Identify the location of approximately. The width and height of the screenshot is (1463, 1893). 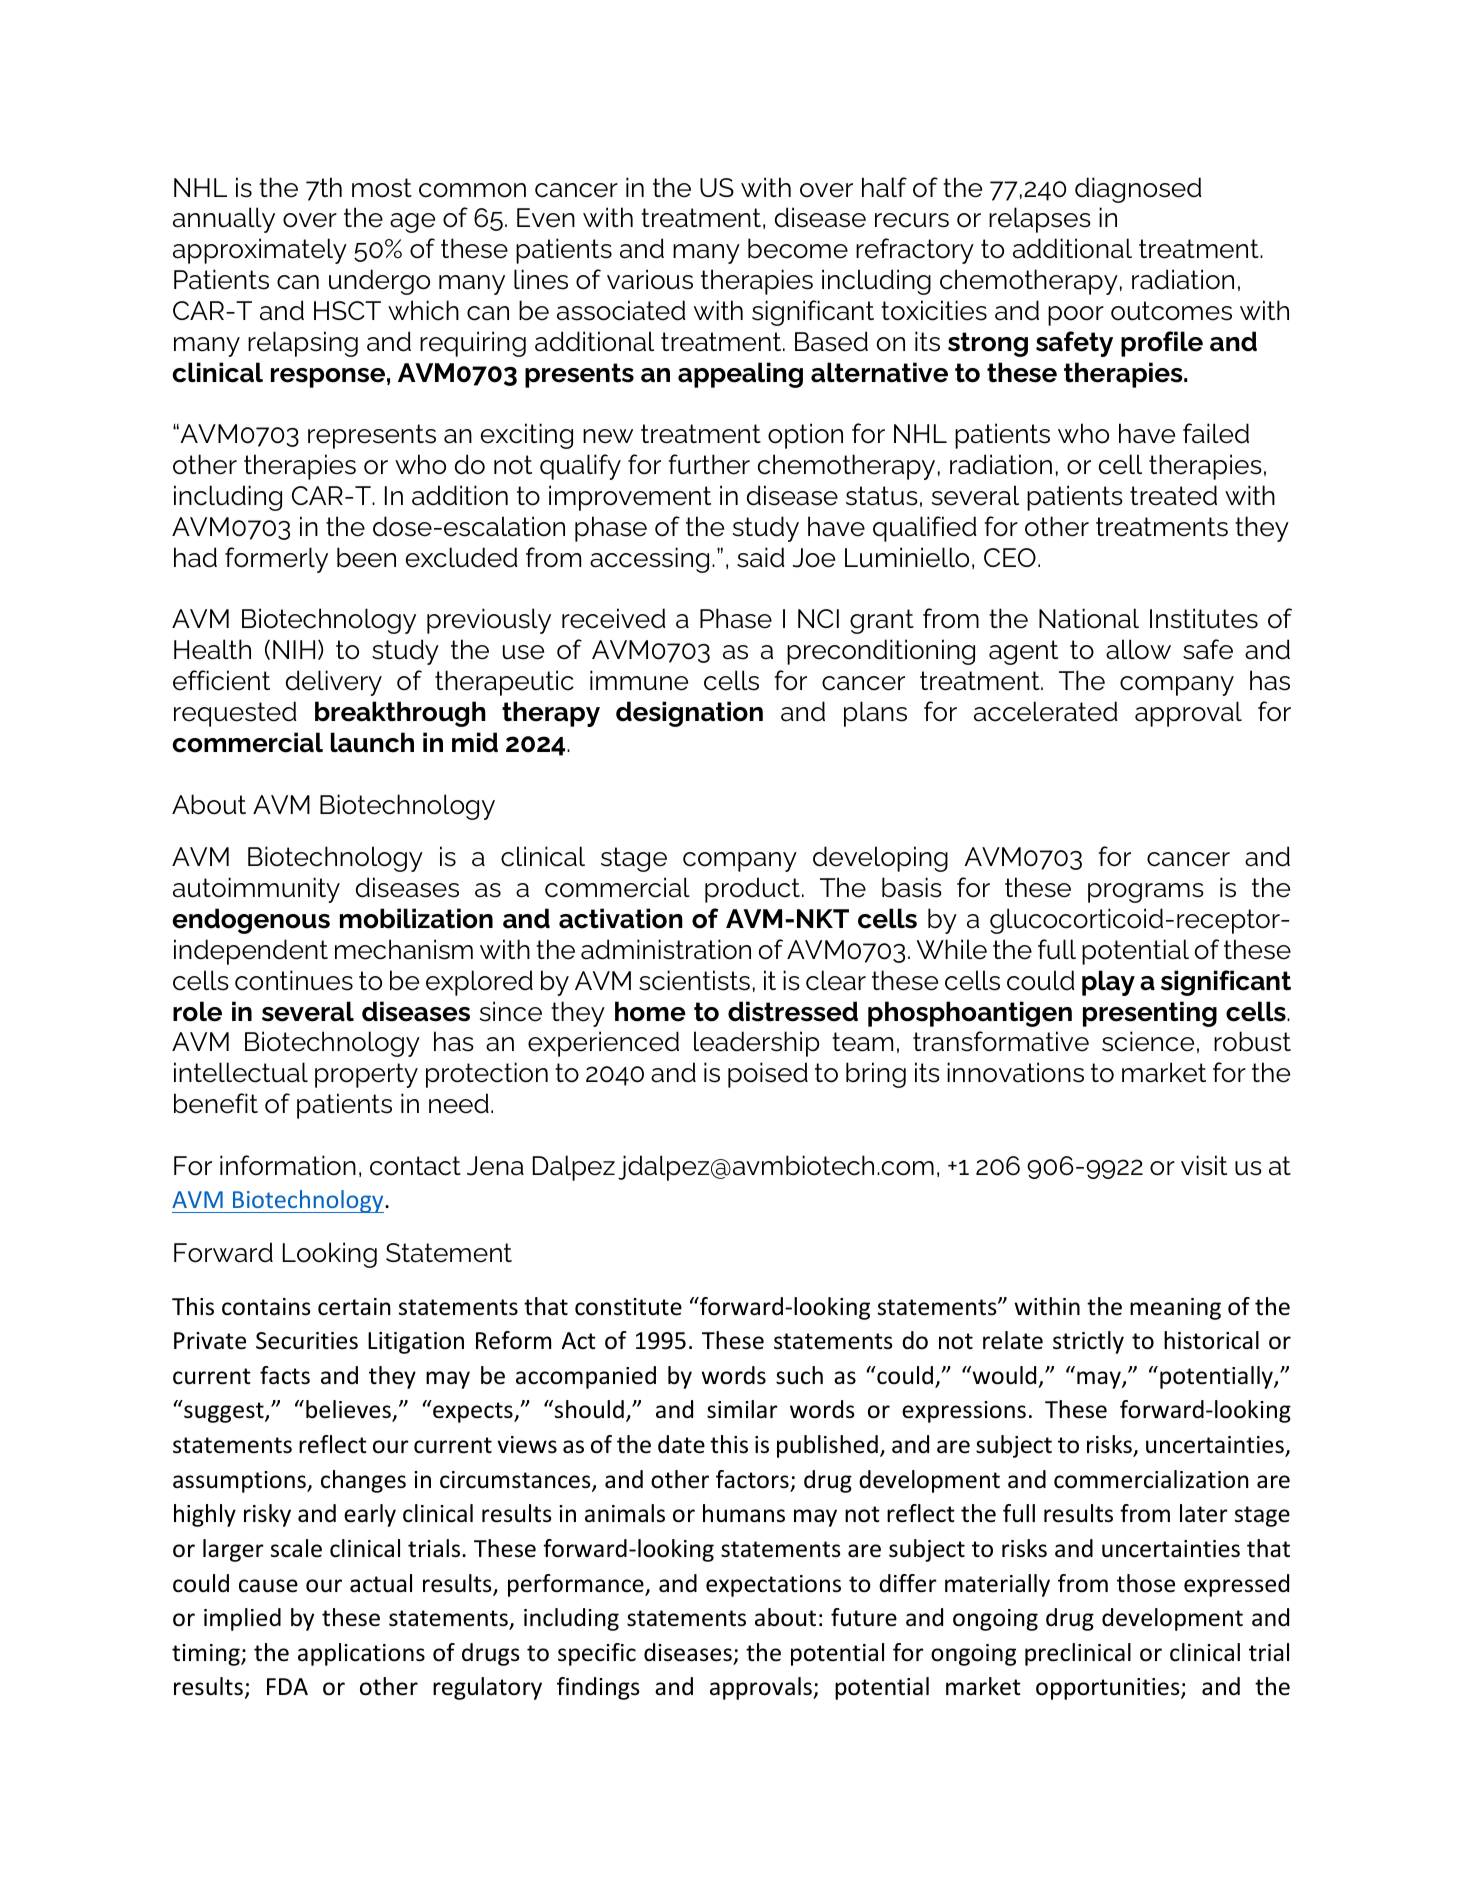
(260, 251).
